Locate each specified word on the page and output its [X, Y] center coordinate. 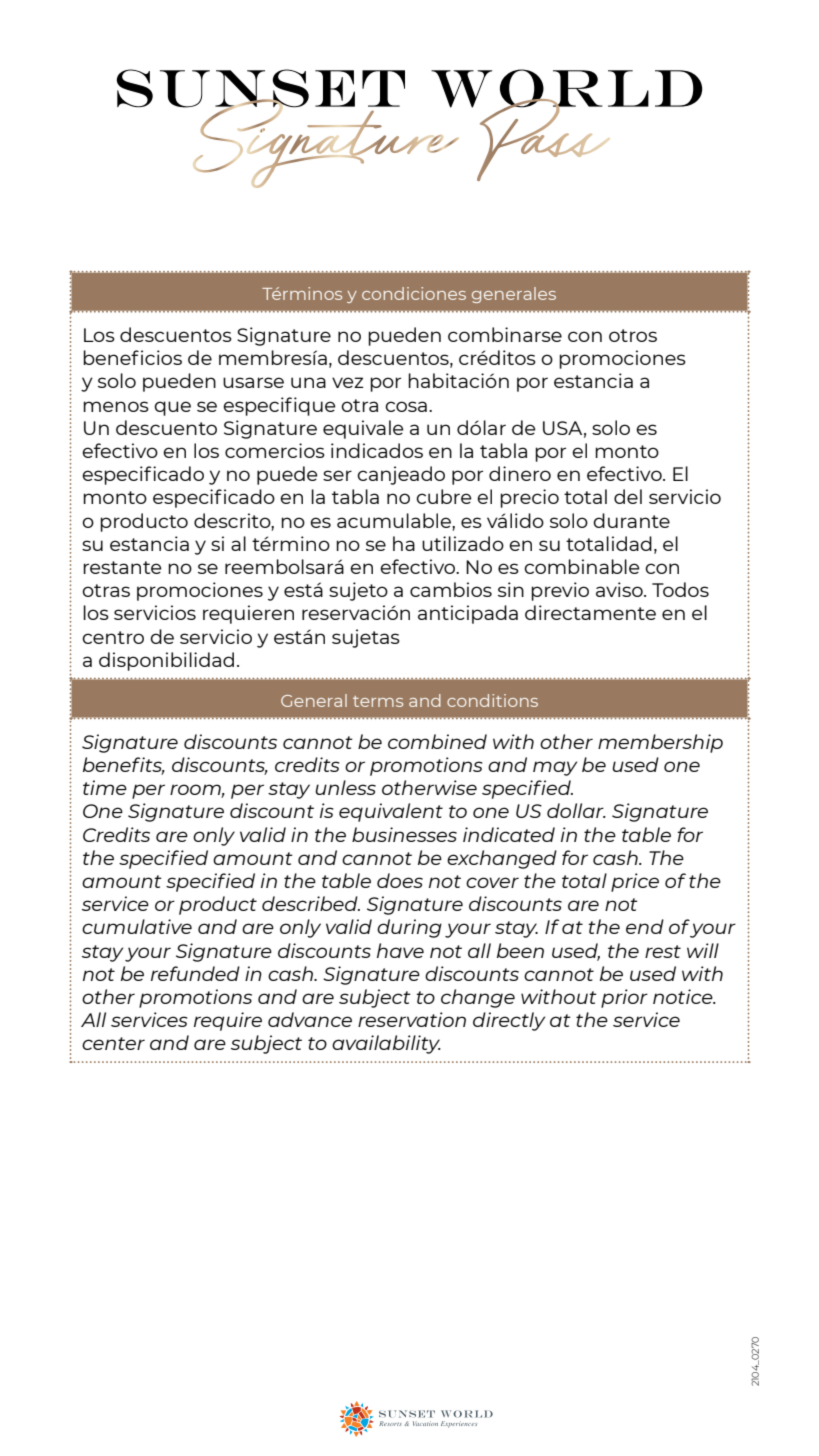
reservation [412, 1019]
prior [624, 998]
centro [113, 637]
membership [660, 743]
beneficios [132, 357]
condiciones [414, 293]
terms [378, 701]
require [228, 1021]
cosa [406, 406]
